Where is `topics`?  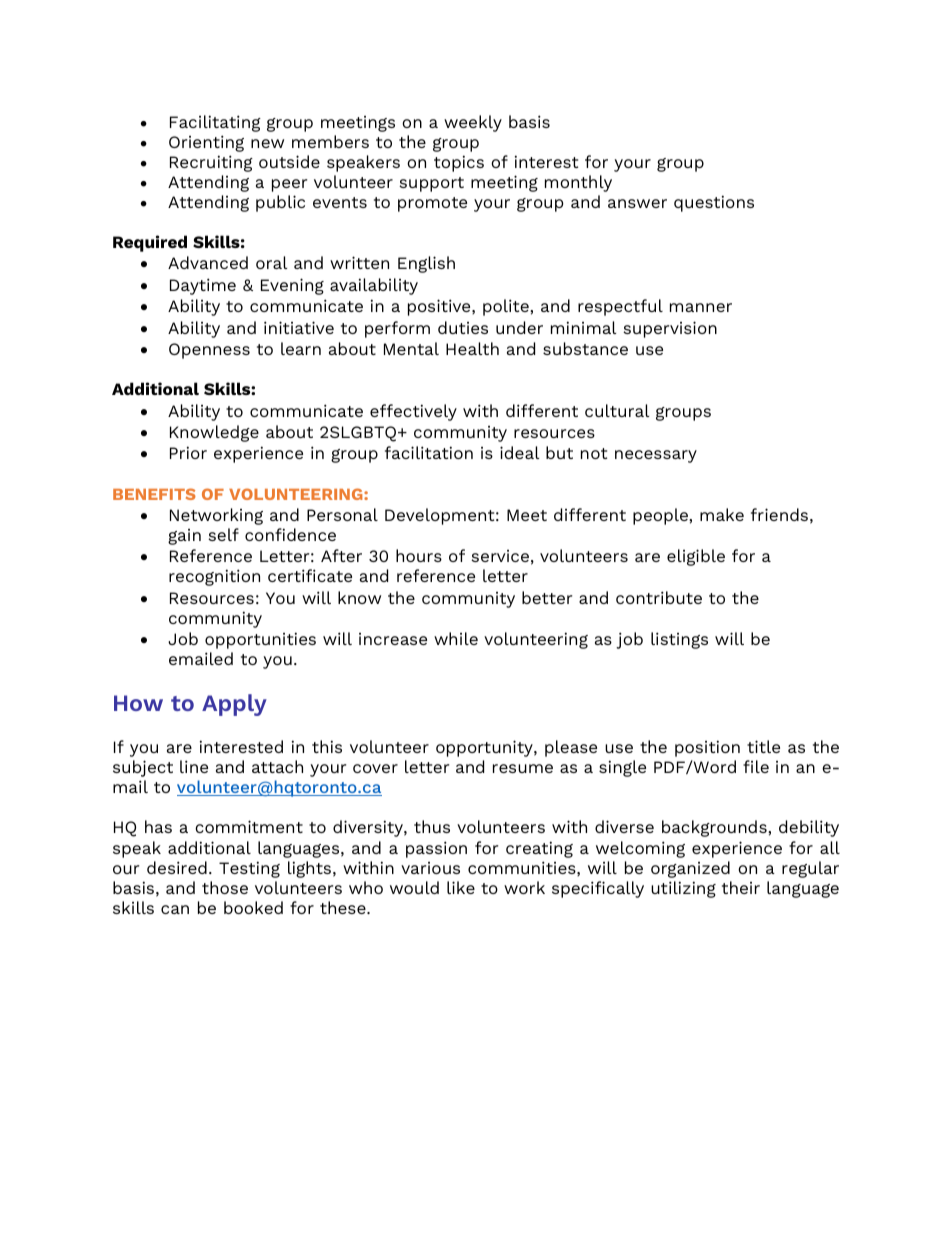
topics is located at coordinates (459, 163).
